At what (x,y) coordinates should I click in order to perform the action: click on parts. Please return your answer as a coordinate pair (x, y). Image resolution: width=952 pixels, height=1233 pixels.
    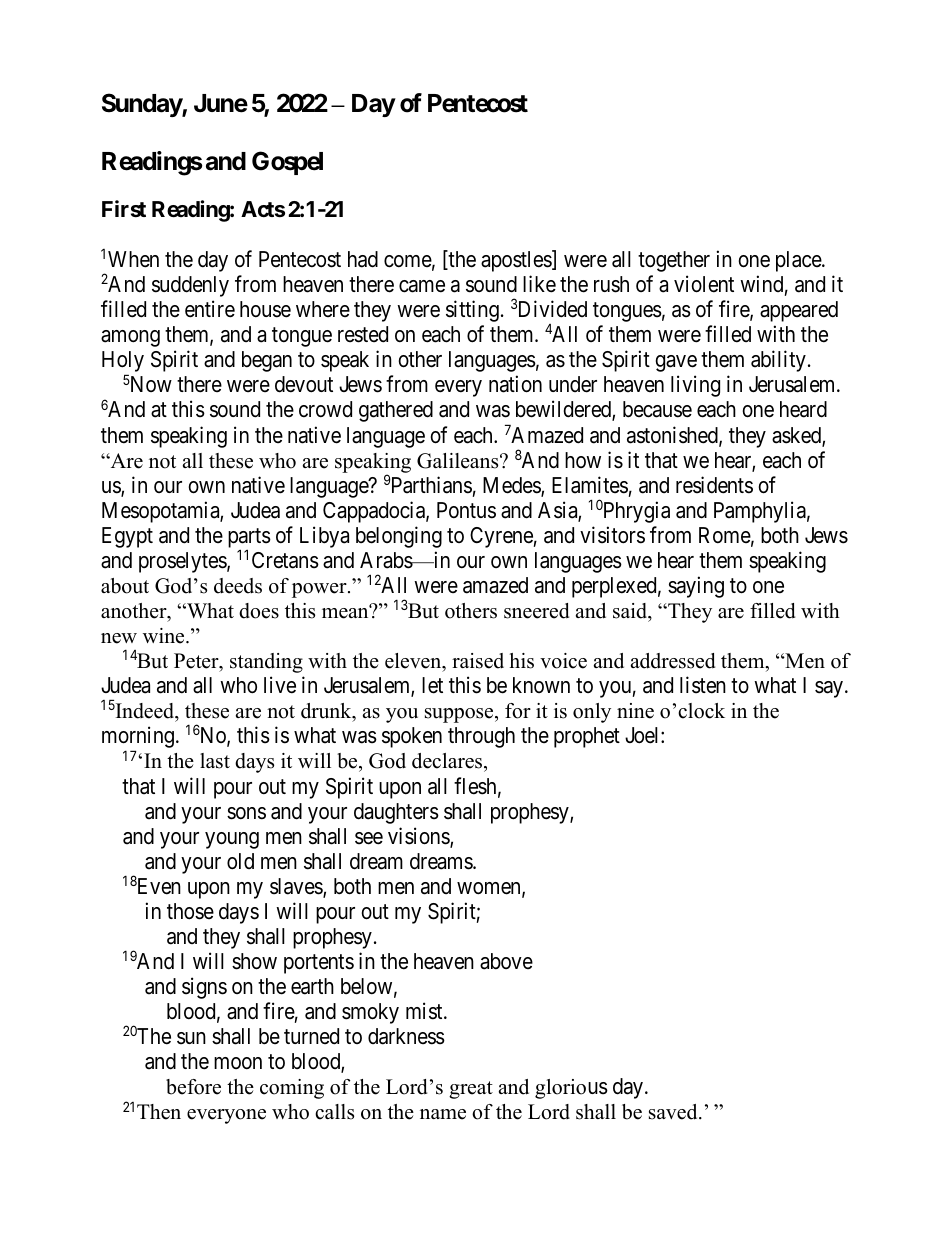
    Looking at the image, I should click on (249, 539).
